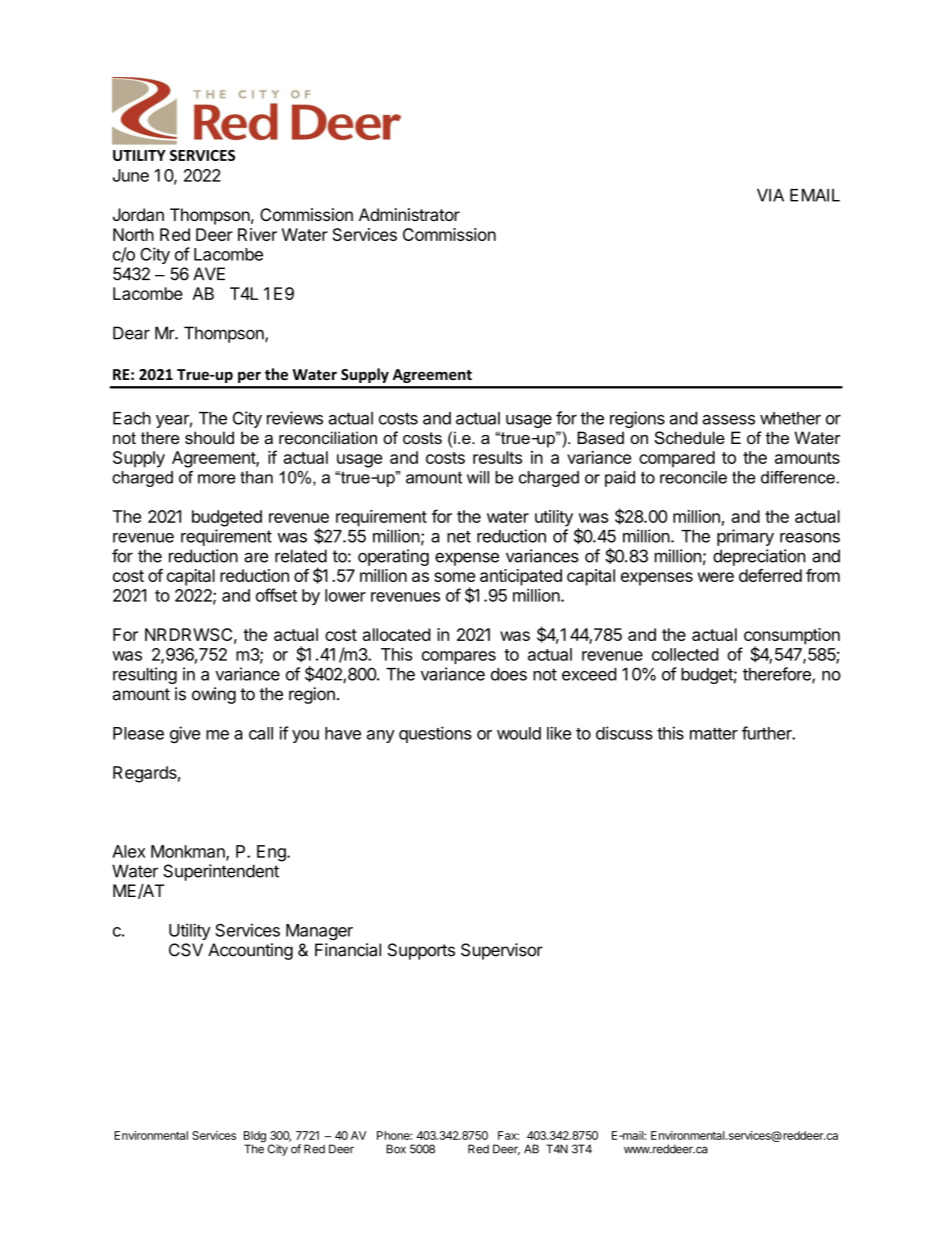  I want to click on River, so click(257, 234).
